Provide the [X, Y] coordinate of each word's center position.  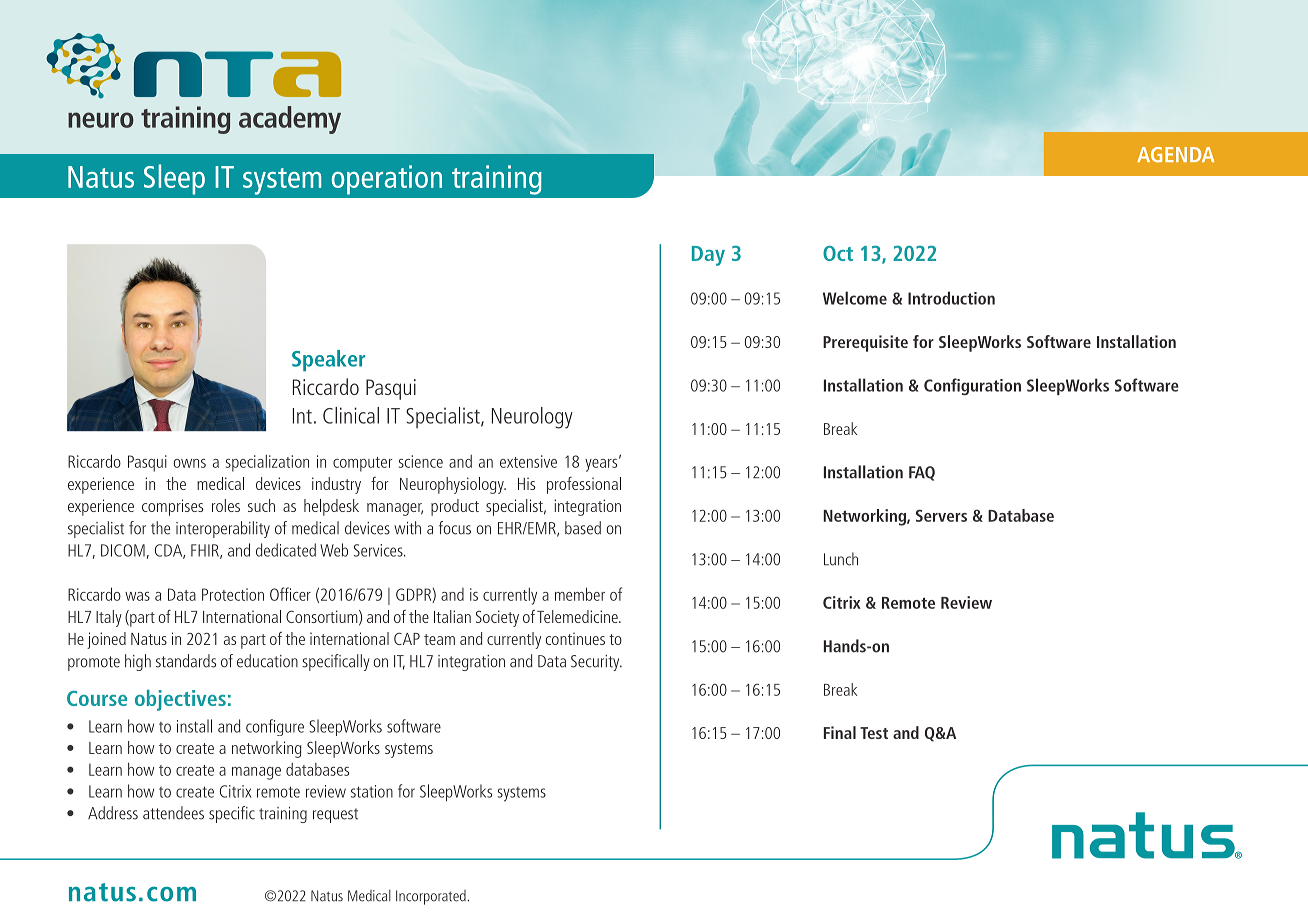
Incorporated [431, 897]
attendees [173, 813]
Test [874, 733]
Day [708, 256]
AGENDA [1175, 155]
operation [386, 180]
